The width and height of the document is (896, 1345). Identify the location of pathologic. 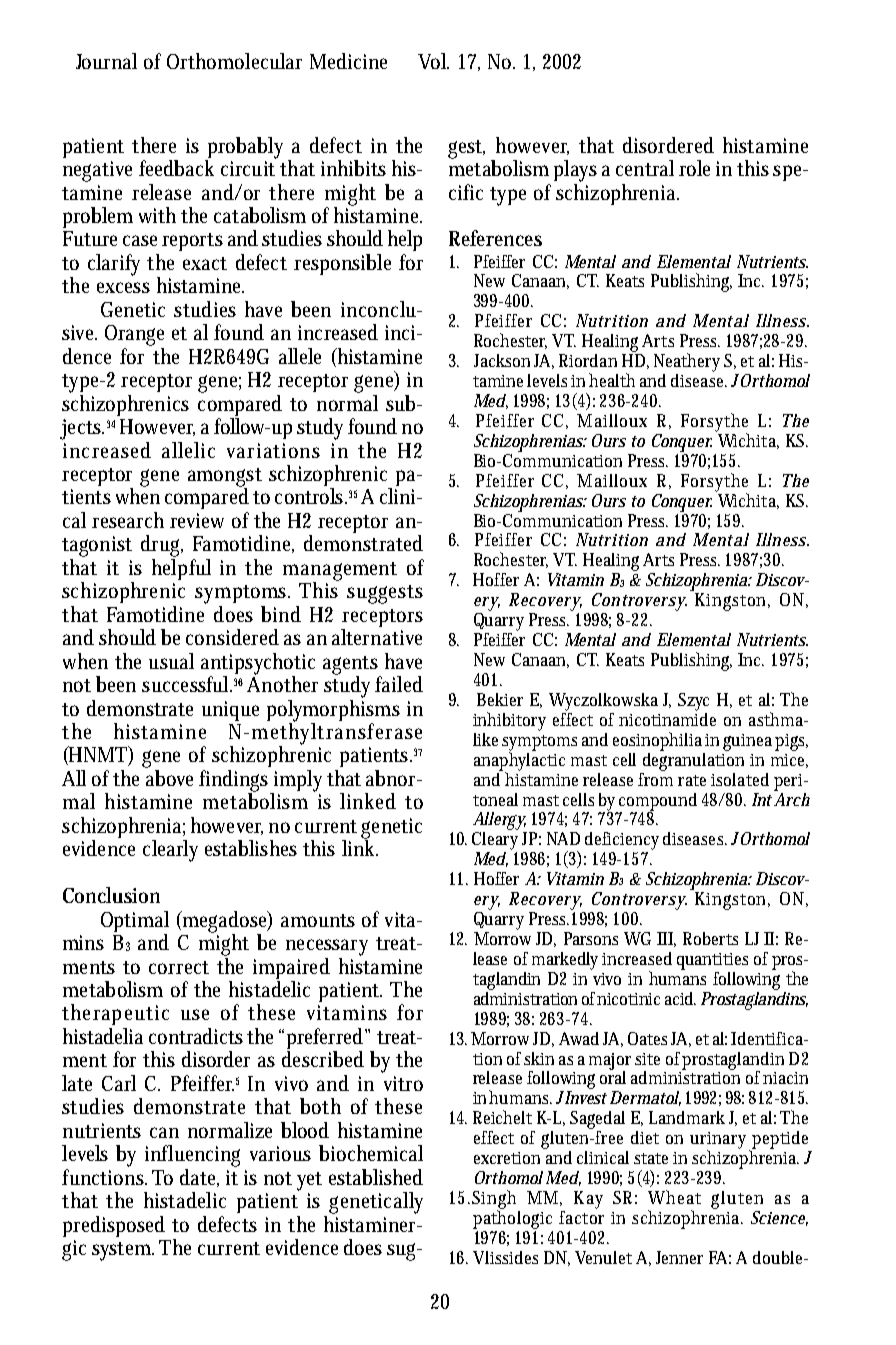
(512, 1218).
